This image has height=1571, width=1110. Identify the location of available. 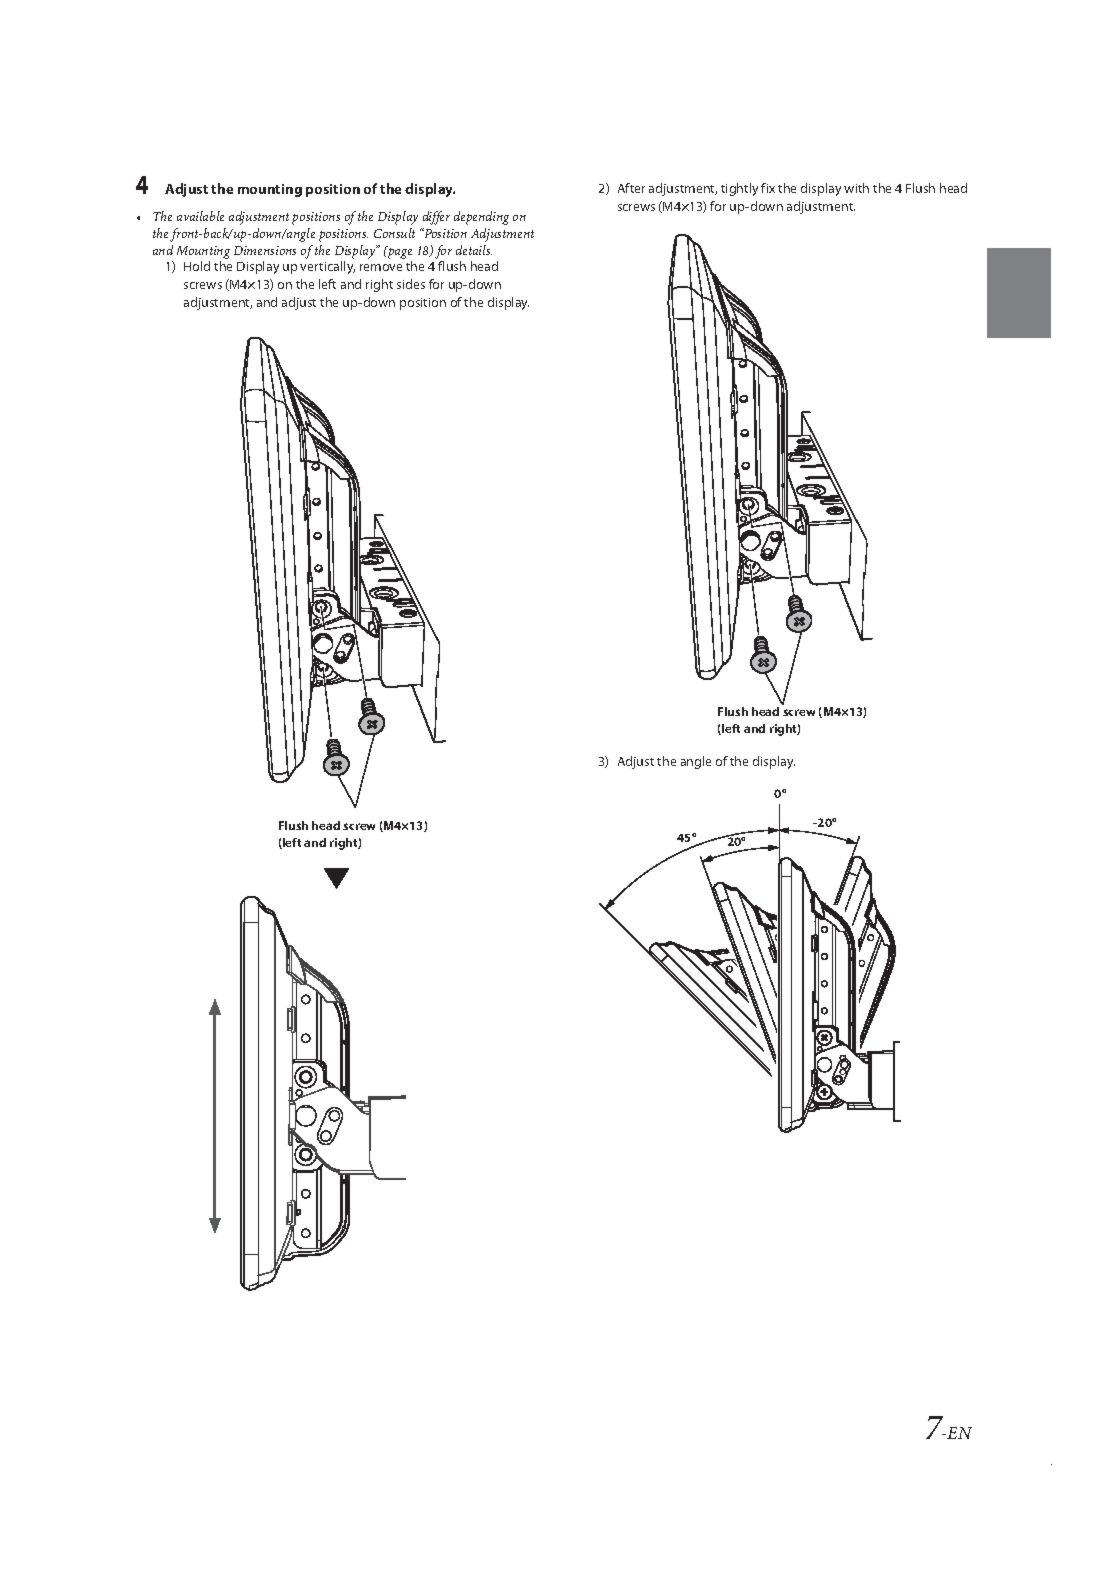
(200, 216).
